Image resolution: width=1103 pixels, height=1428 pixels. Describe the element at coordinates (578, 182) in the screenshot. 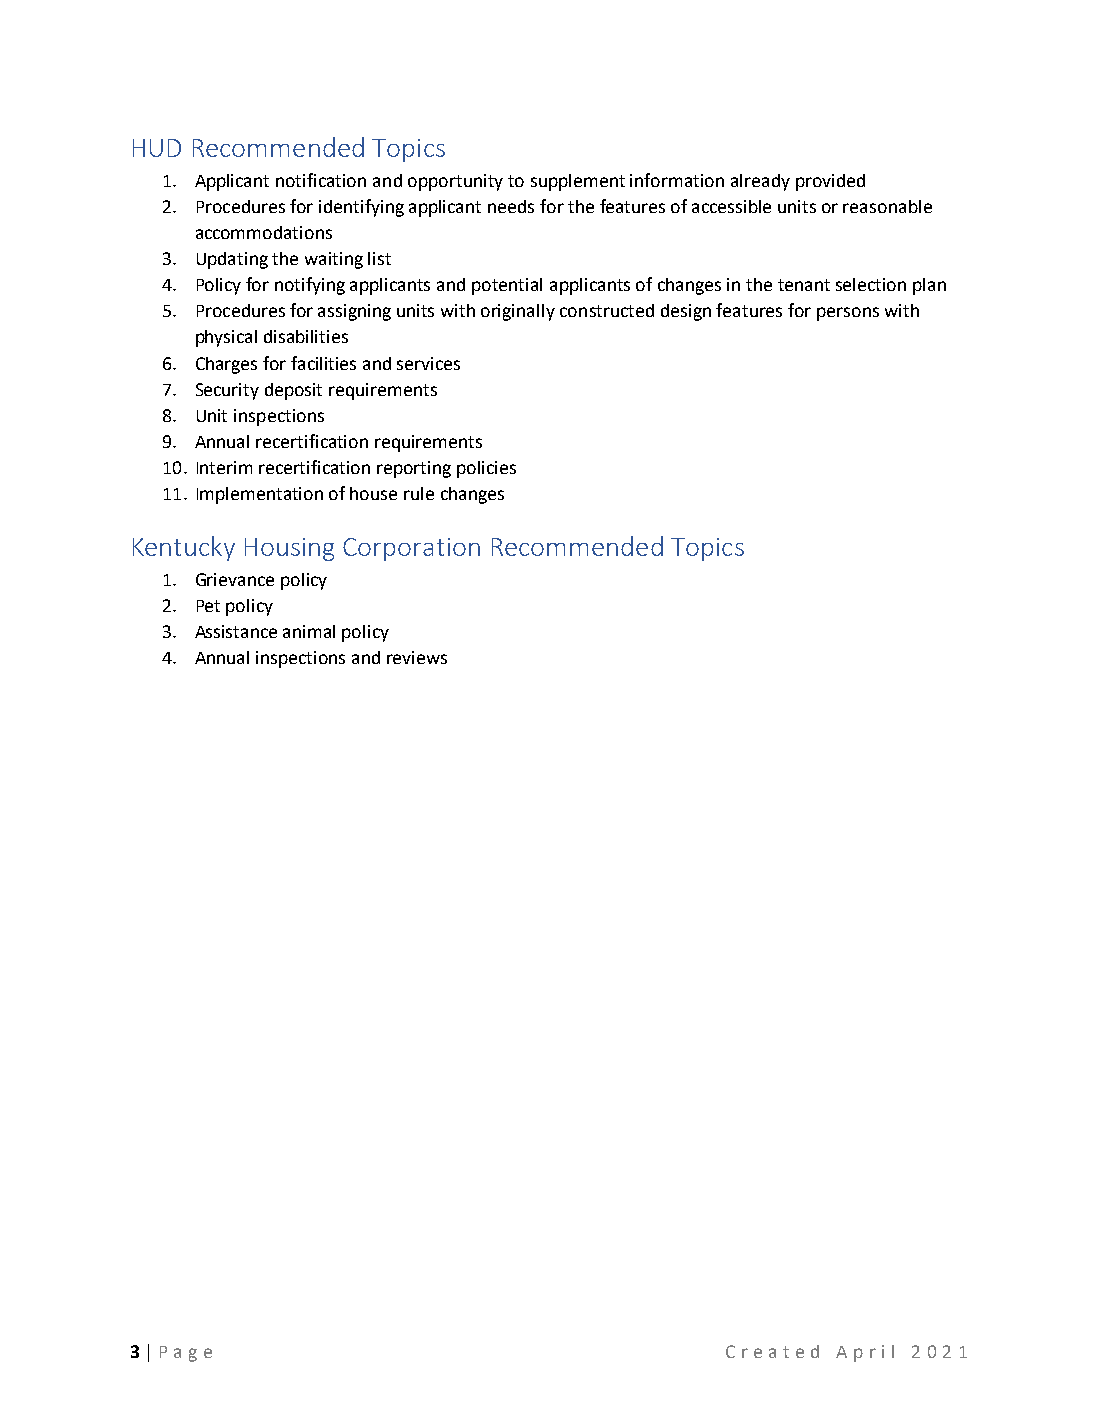

I see `supplement` at that location.
